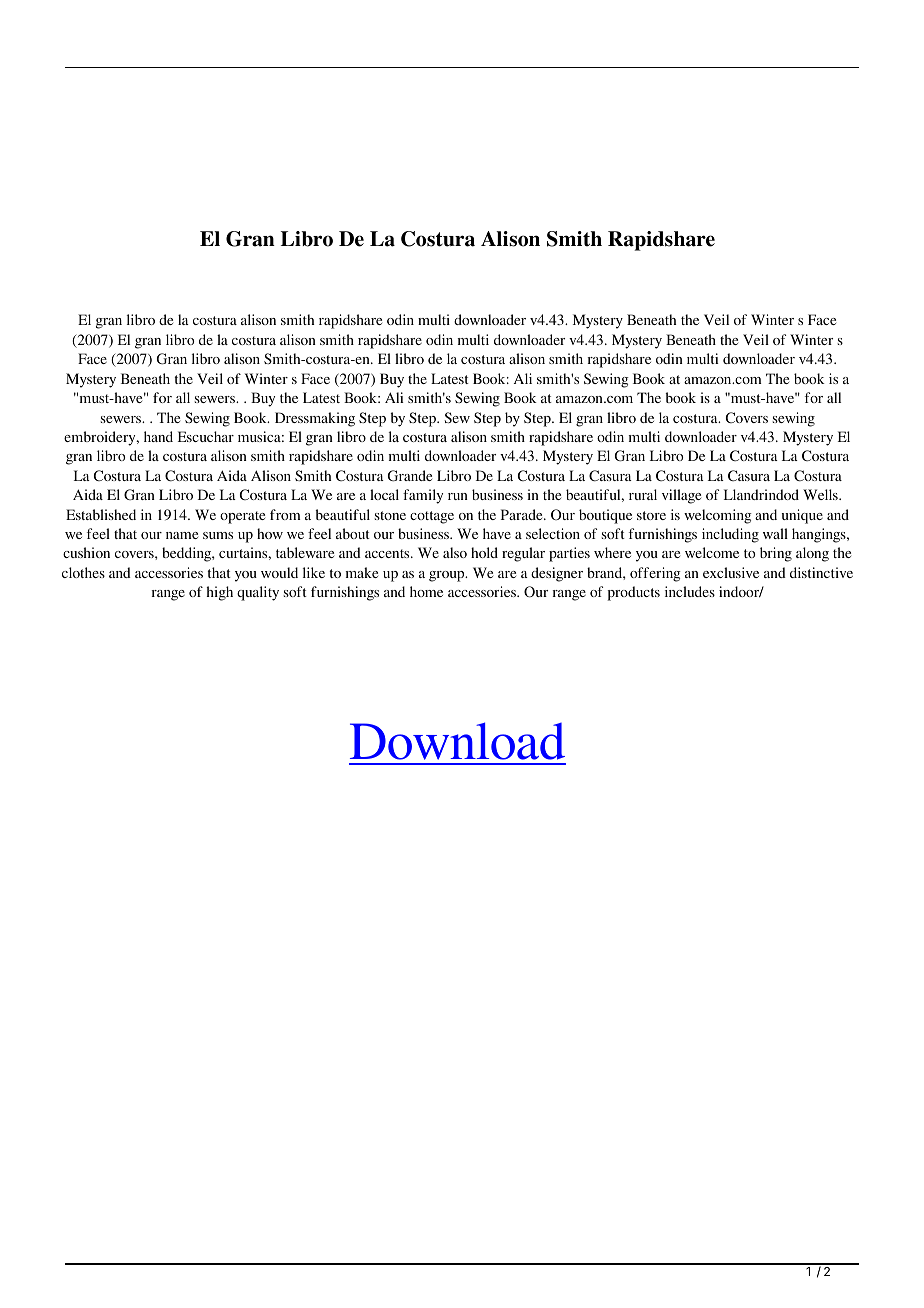 The image size is (924, 1308). I want to click on Escuchar, so click(206, 436).
